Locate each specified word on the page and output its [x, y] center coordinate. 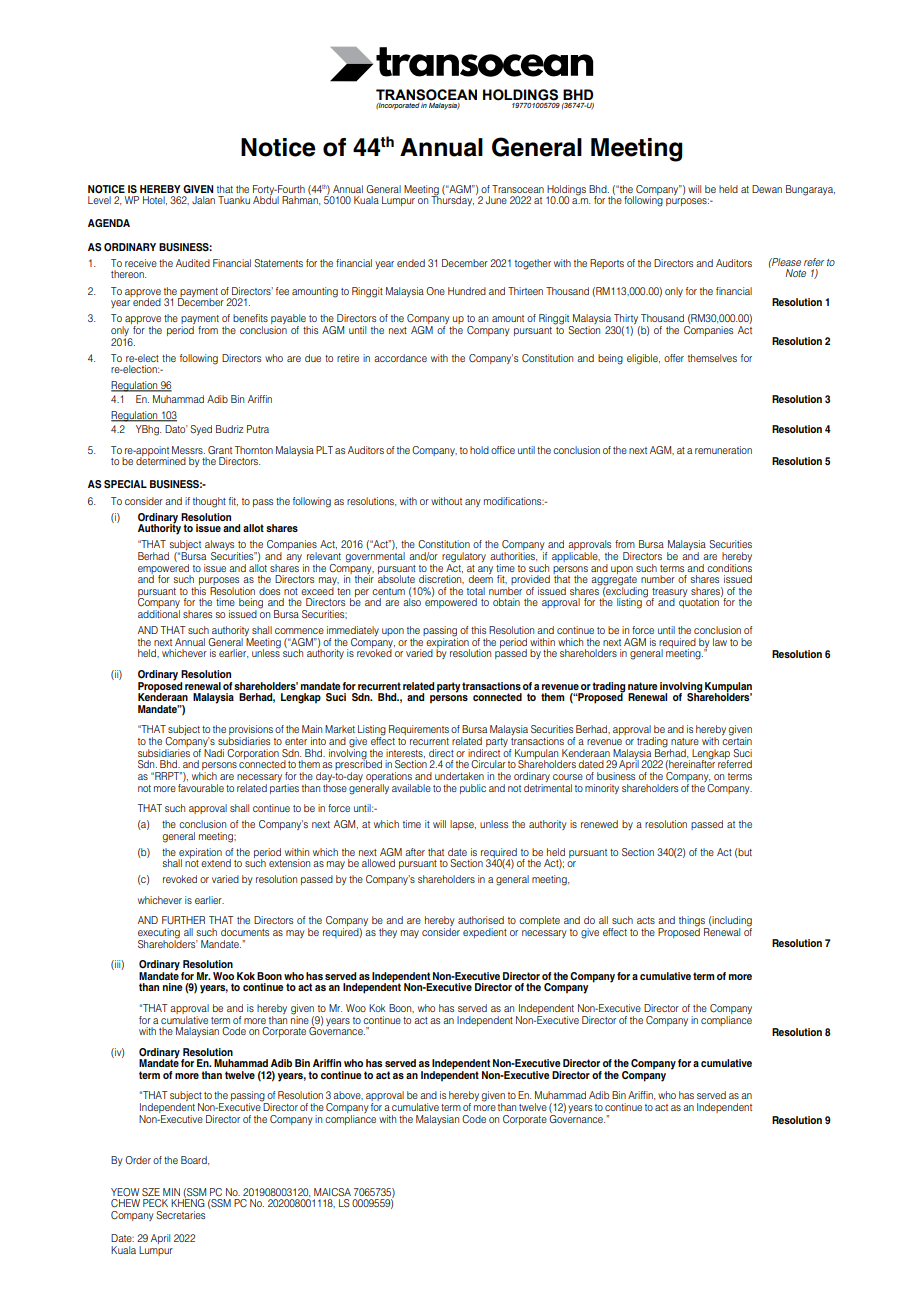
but [744, 852]
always [219, 546]
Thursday [452, 200]
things [693, 922]
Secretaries [180, 1215]
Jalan [203, 200]
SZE [151, 1192]
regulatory [464, 558]
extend [216, 863]
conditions [729, 566]
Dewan [767, 189]
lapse [463, 825]
